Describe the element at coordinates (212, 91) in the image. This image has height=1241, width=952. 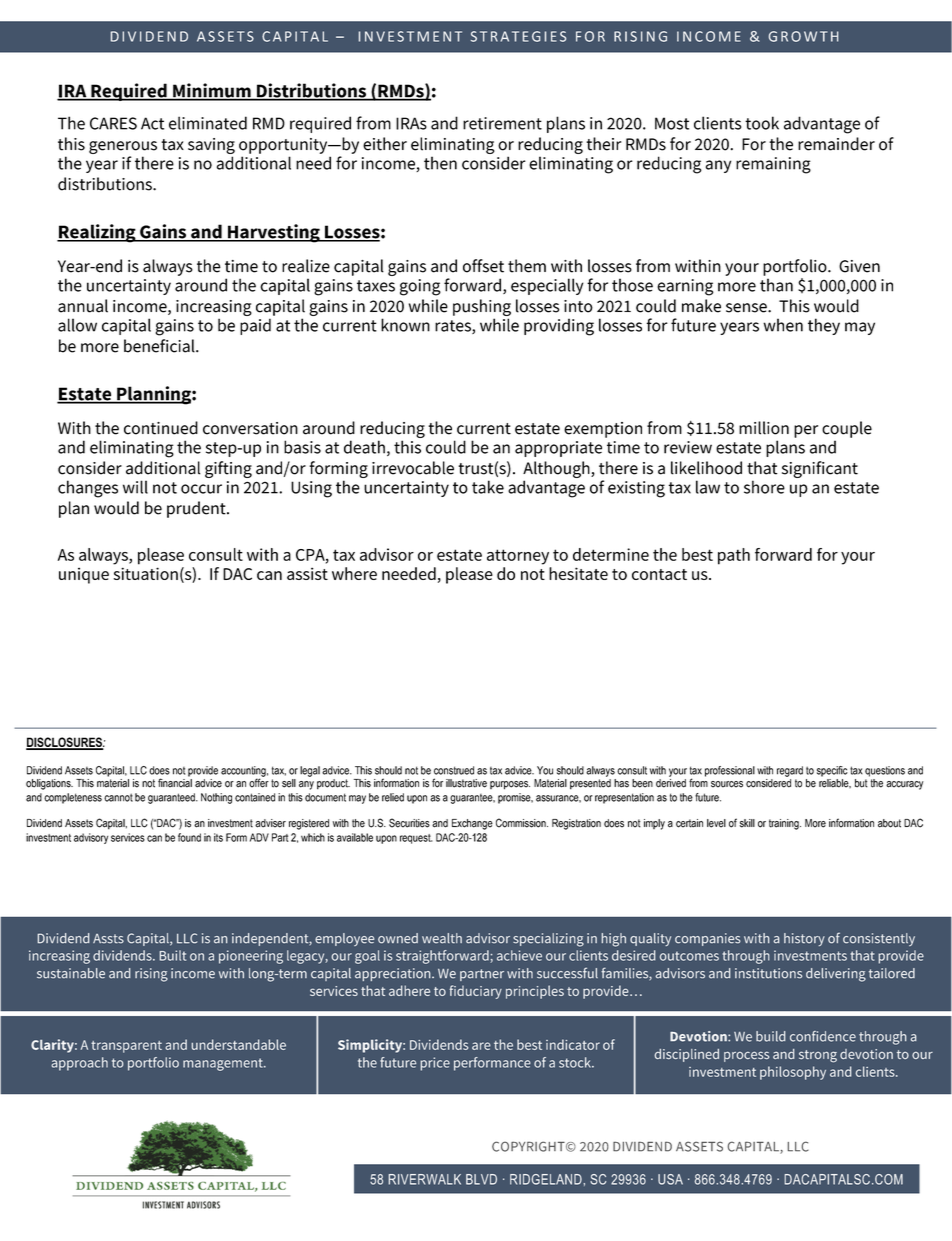
I see `Minimum` at that location.
